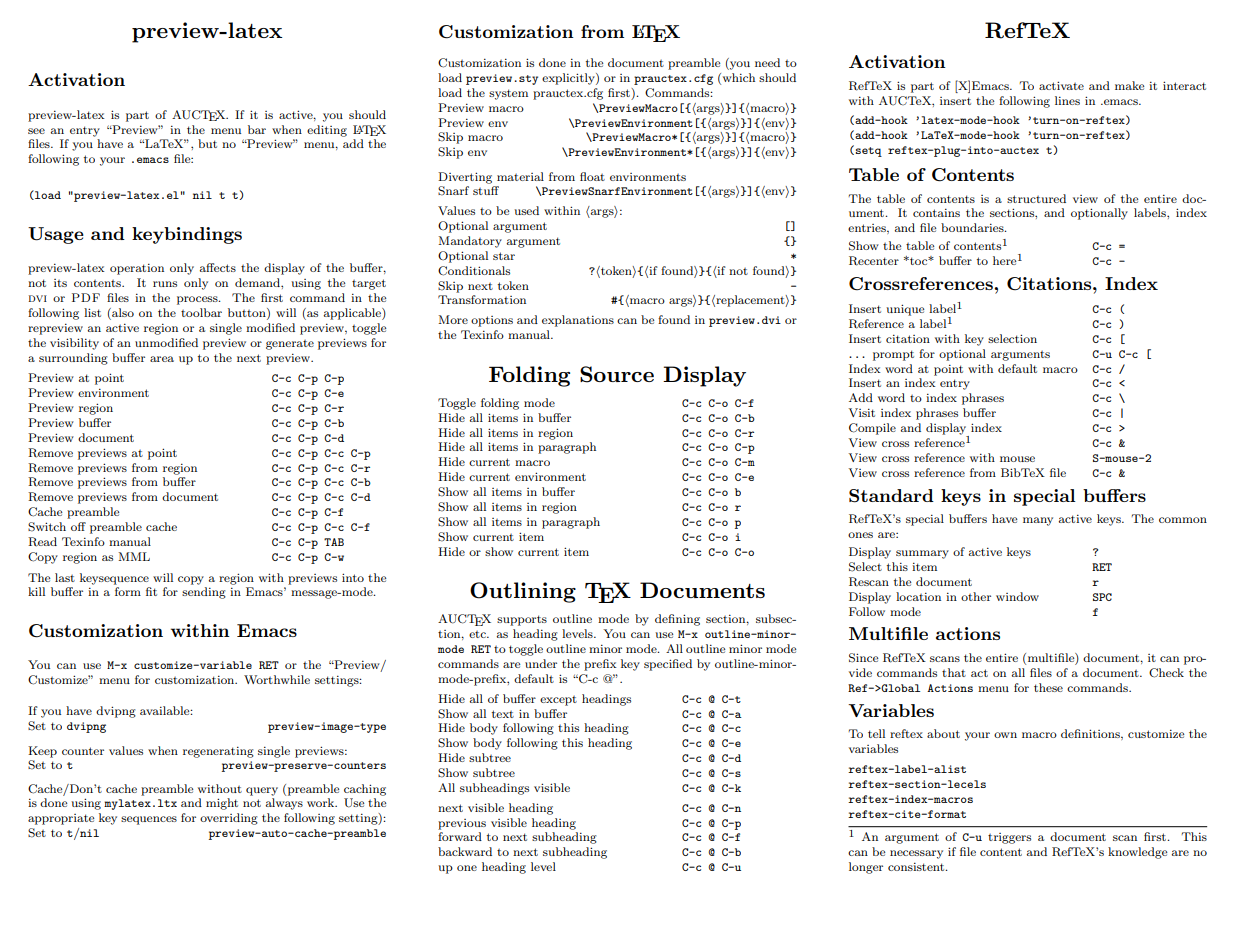 Image resolution: width=1233 pixels, height=952 pixels. I want to click on Outlining, so click(523, 592).
